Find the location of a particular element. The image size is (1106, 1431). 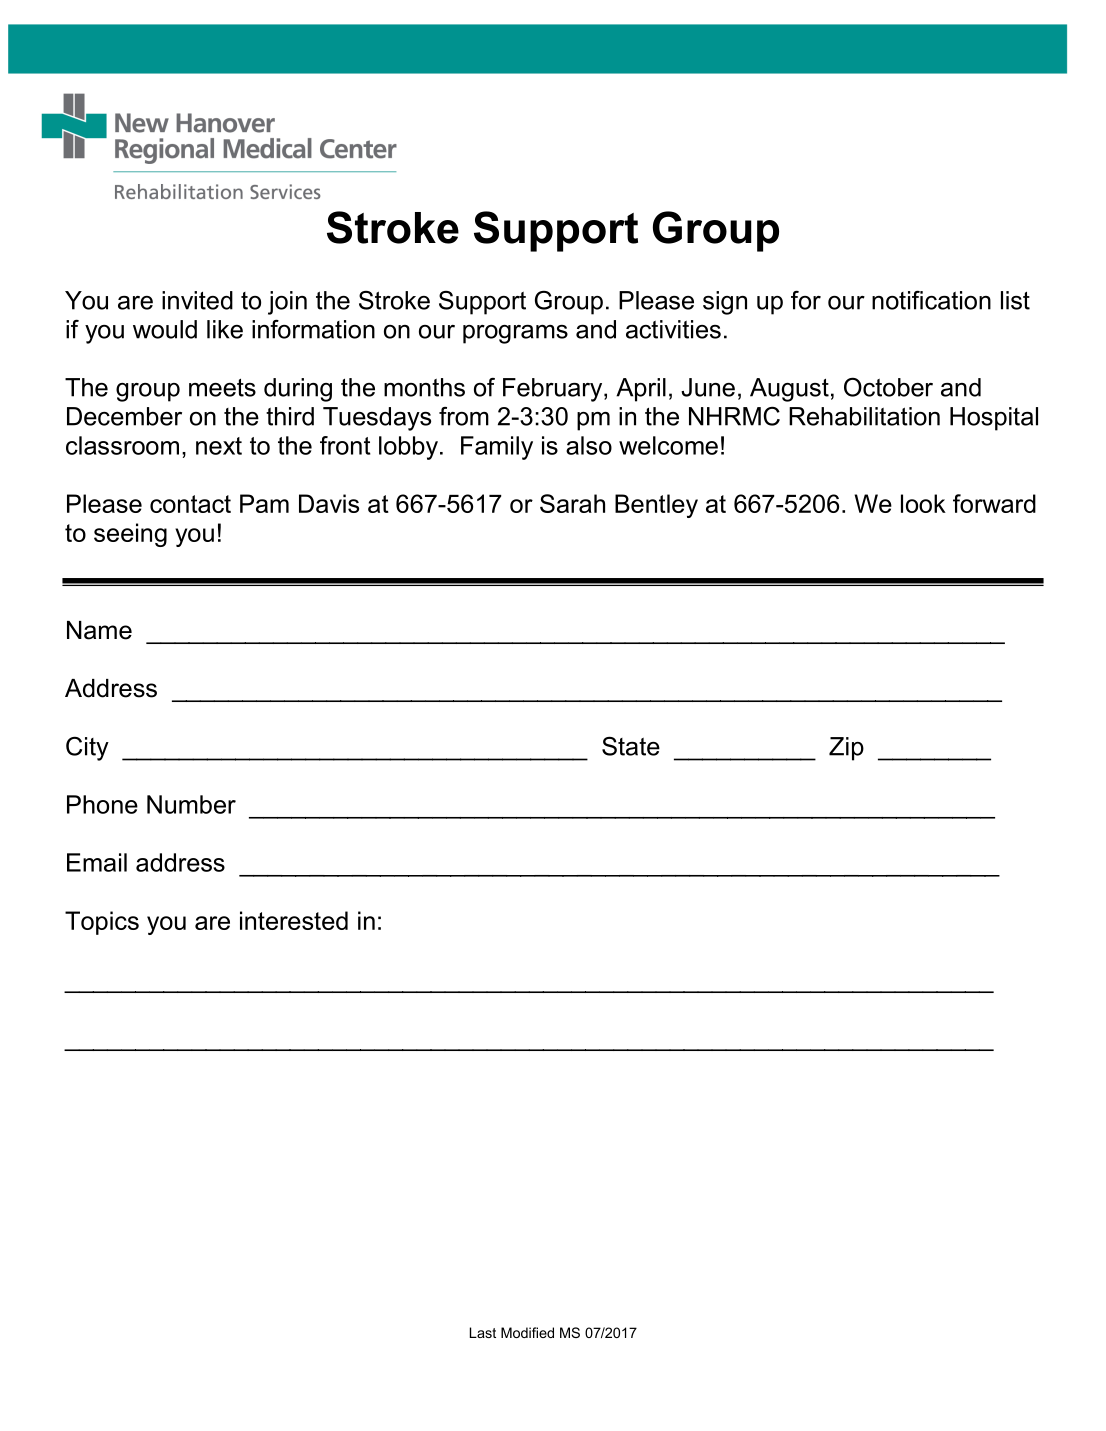

State is located at coordinates (631, 746).
